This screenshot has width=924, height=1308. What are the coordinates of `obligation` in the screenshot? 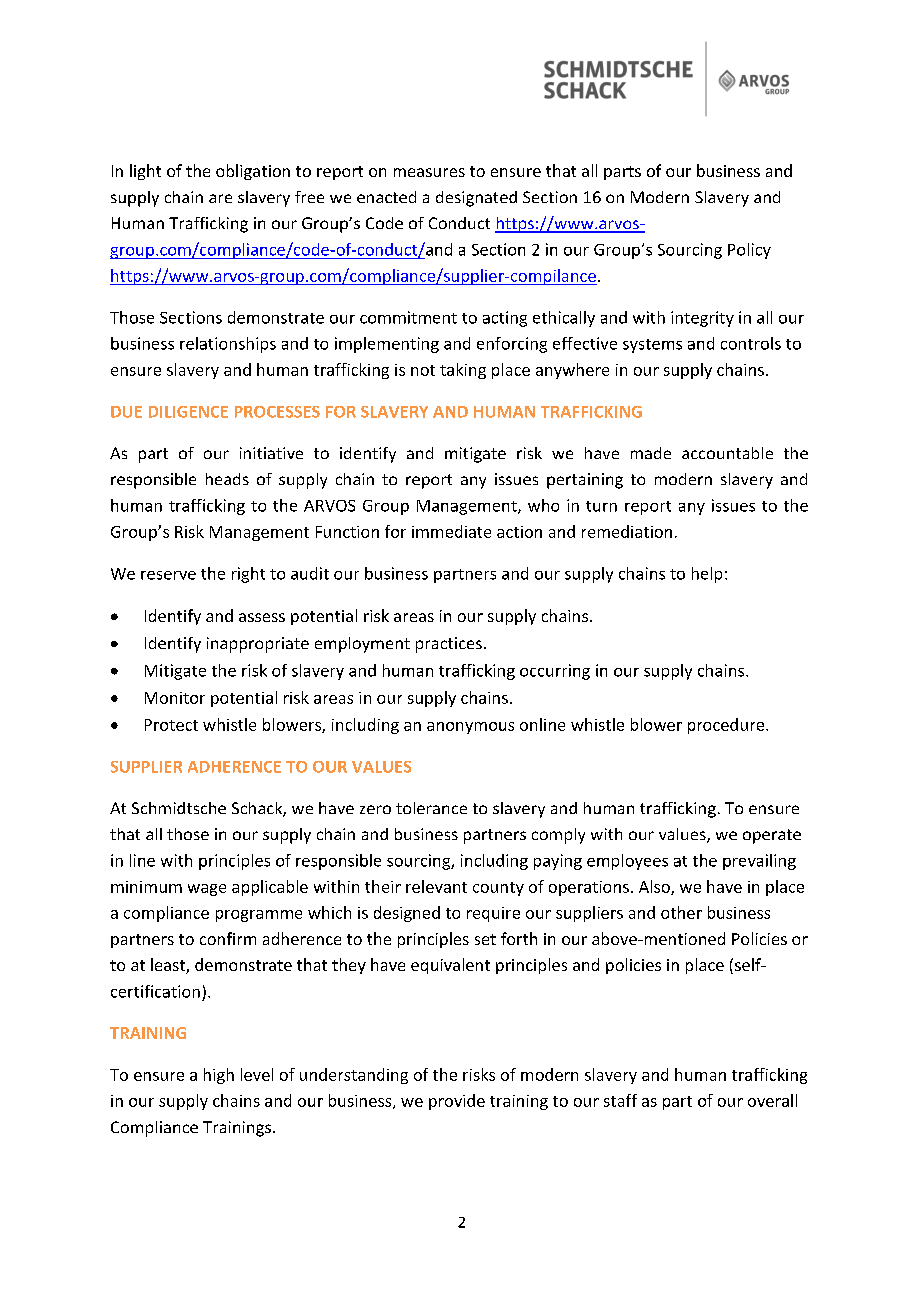 It's located at (253, 172).
